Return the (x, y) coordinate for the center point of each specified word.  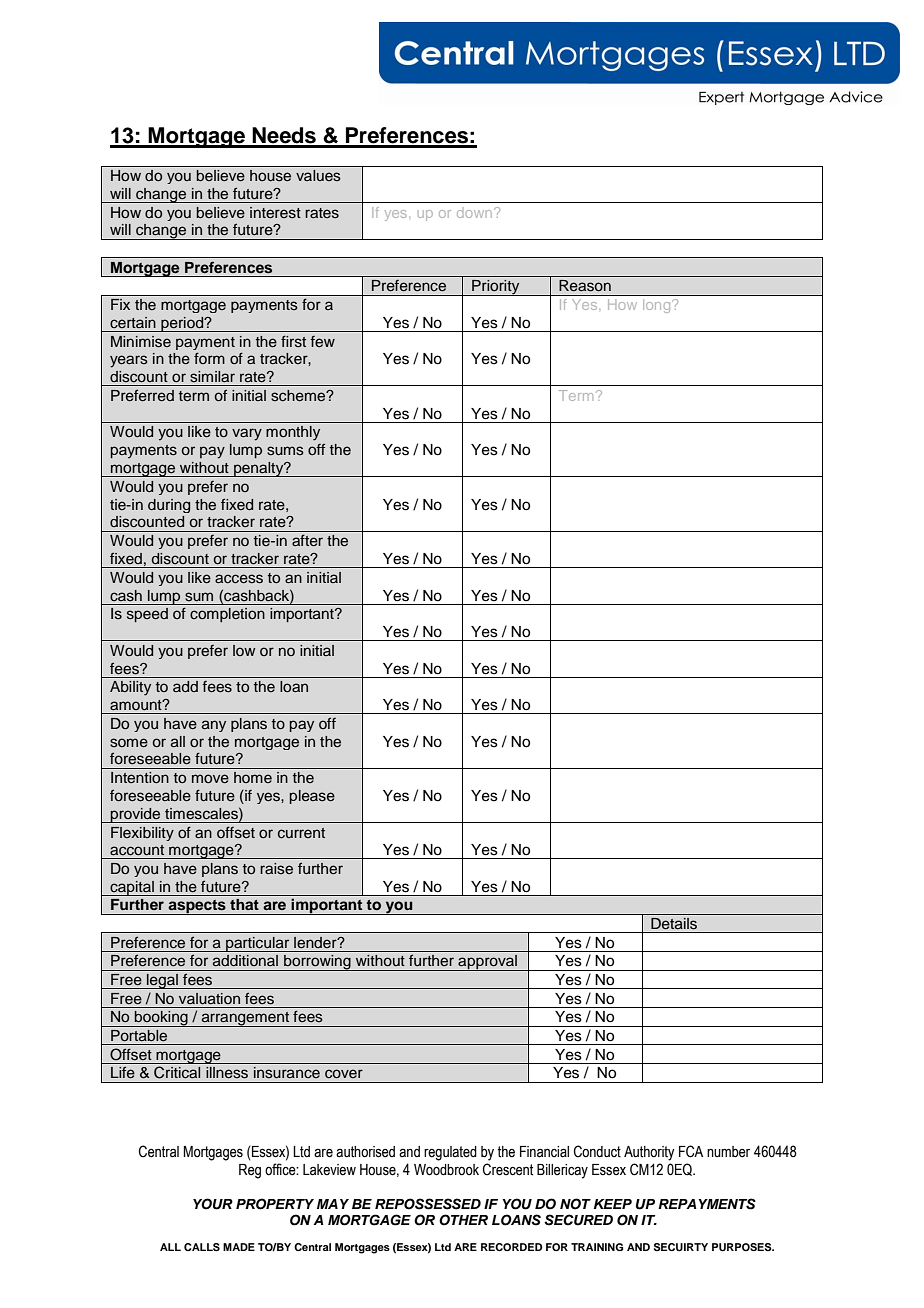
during (169, 506)
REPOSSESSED (428, 1204)
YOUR (213, 1204)
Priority (496, 288)
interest (275, 213)
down (476, 213)
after (307, 540)
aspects (197, 907)
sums (285, 451)
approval (487, 963)
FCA (691, 1151)
